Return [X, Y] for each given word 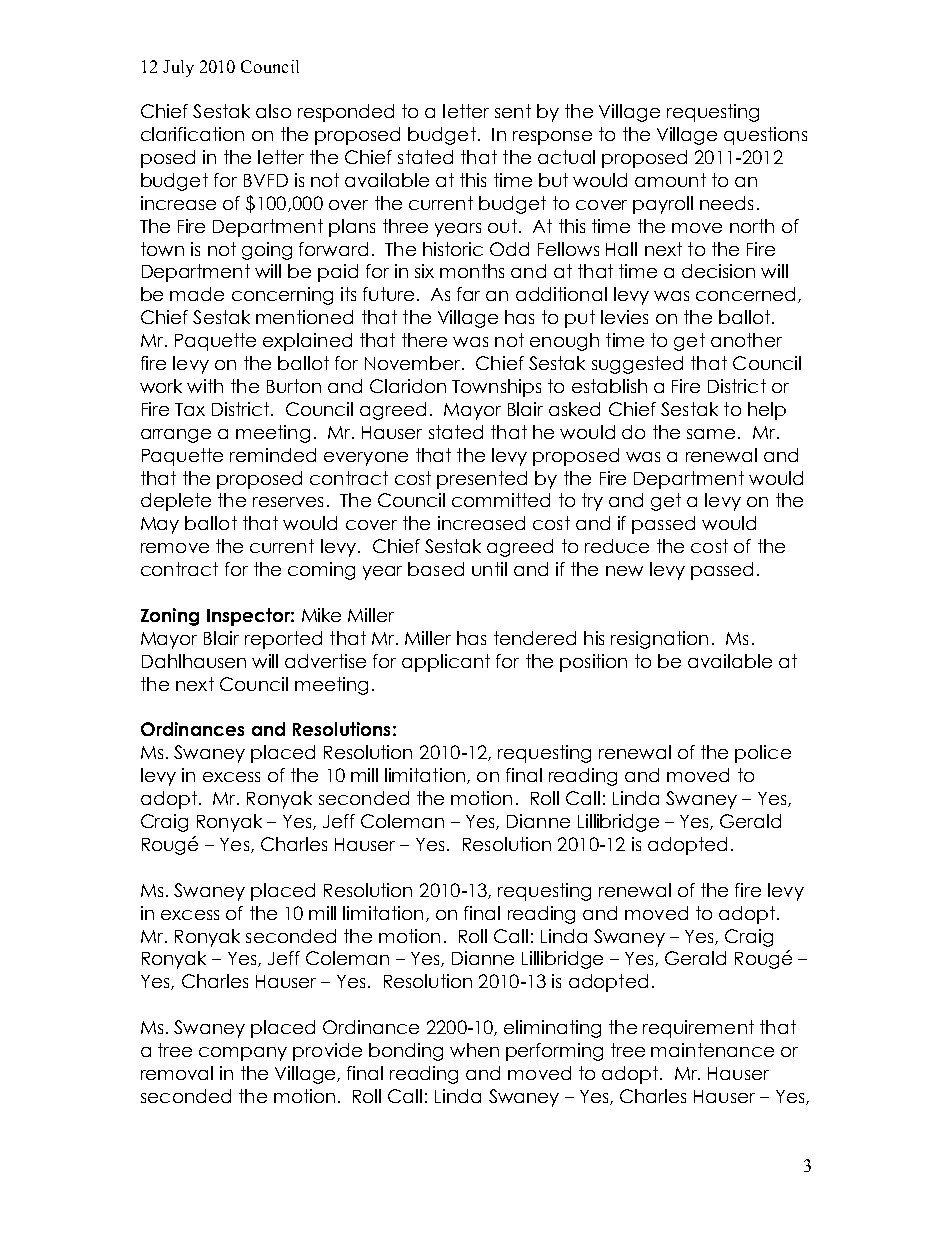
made [197, 294]
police [763, 754]
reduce [617, 546]
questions [765, 136]
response [552, 138]
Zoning [170, 617]
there [424, 340]
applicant [446, 663]
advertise [325, 661]
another [746, 340]
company [243, 1054]
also [273, 111]
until [489, 569]
